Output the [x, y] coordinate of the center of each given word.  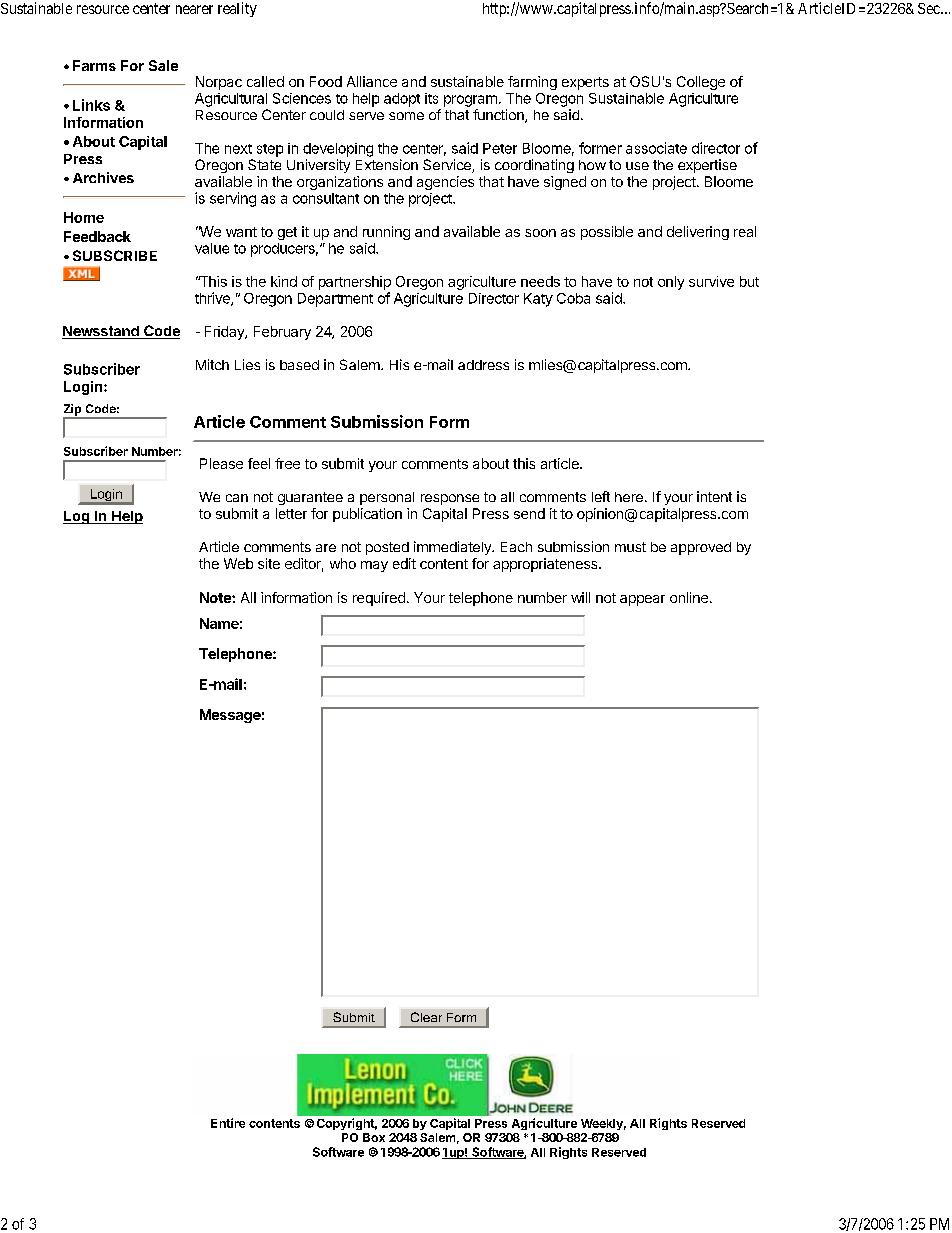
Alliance [372, 81]
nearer [194, 9]
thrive [213, 299]
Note [216, 597]
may [374, 566]
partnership [355, 283]
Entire [228, 1123]
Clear [426, 1017]
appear [642, 600]
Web [238, 563]
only [671, 283]
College [701, 83]
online [689, 597]
